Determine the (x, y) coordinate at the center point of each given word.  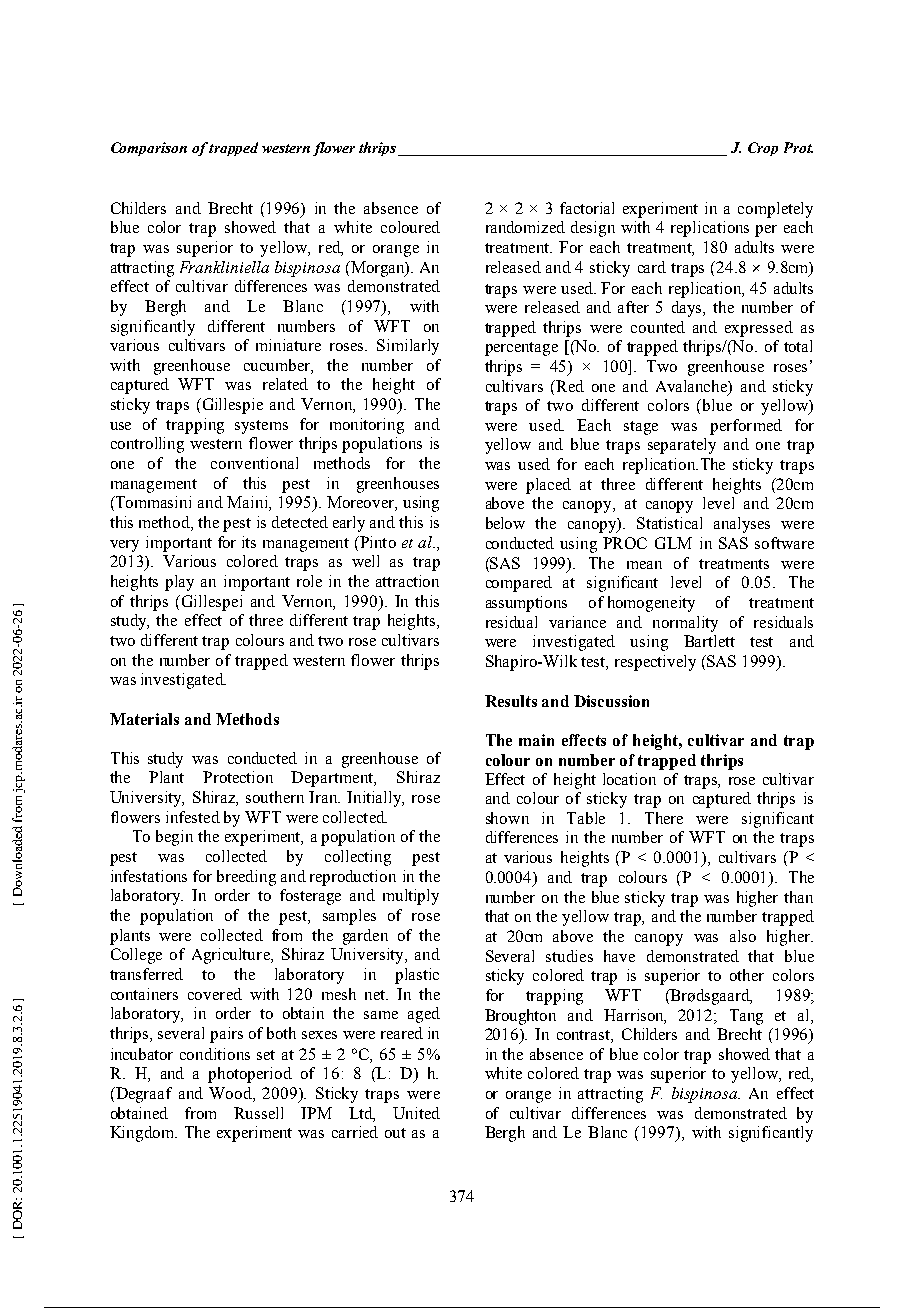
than (798, 897)
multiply (411, 897)
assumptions (526, 604)
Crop (763, 149)
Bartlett (709, 641)
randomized (525, 227)
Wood (231, 1094)
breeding (246, 878)
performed (746, 427)
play (179, 583)
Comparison (149, 149)
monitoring (367, 426)
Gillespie (231, 406)
